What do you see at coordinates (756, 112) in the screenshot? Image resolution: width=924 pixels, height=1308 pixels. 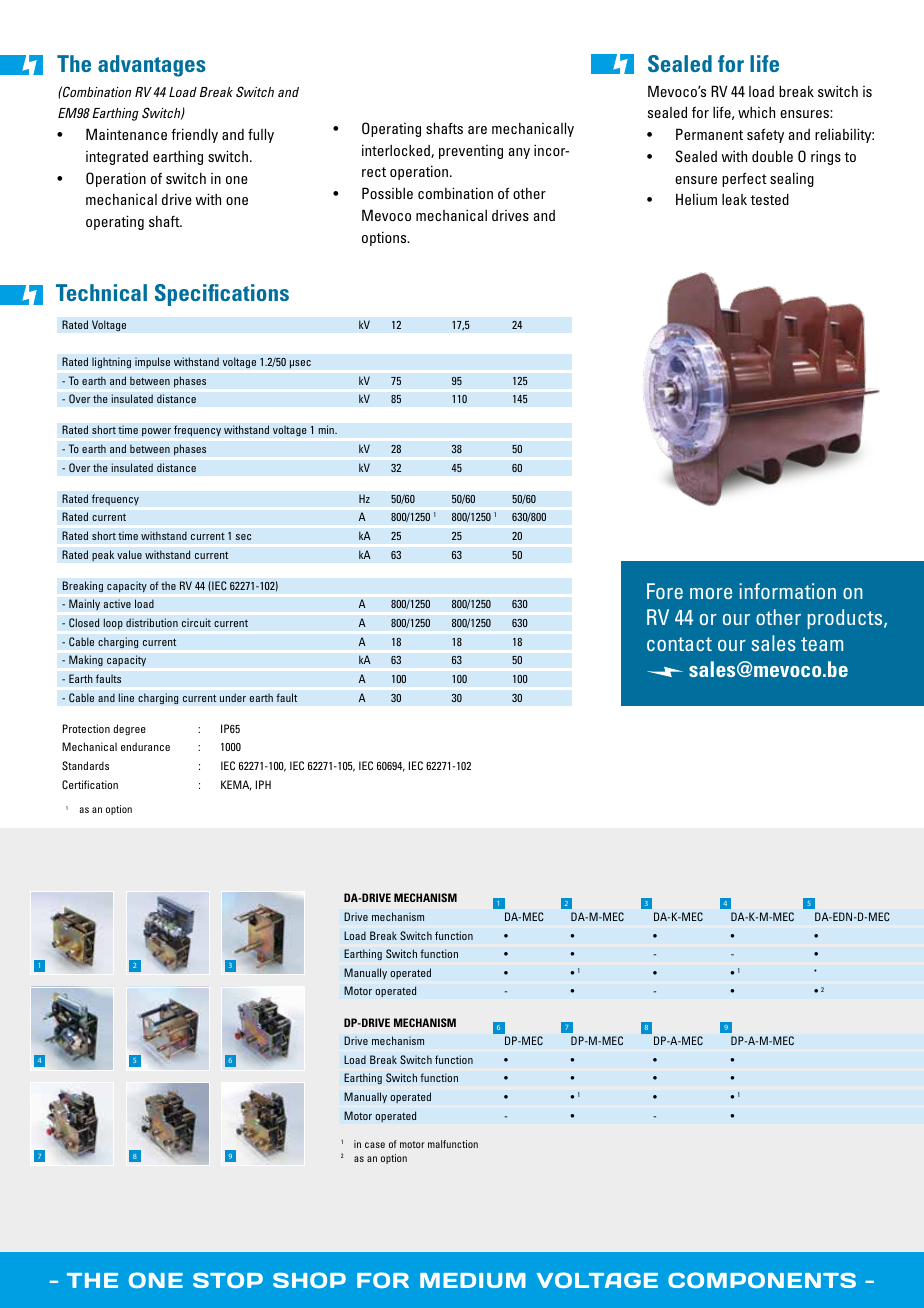 I see `which` at bounding box center [756, 112].
